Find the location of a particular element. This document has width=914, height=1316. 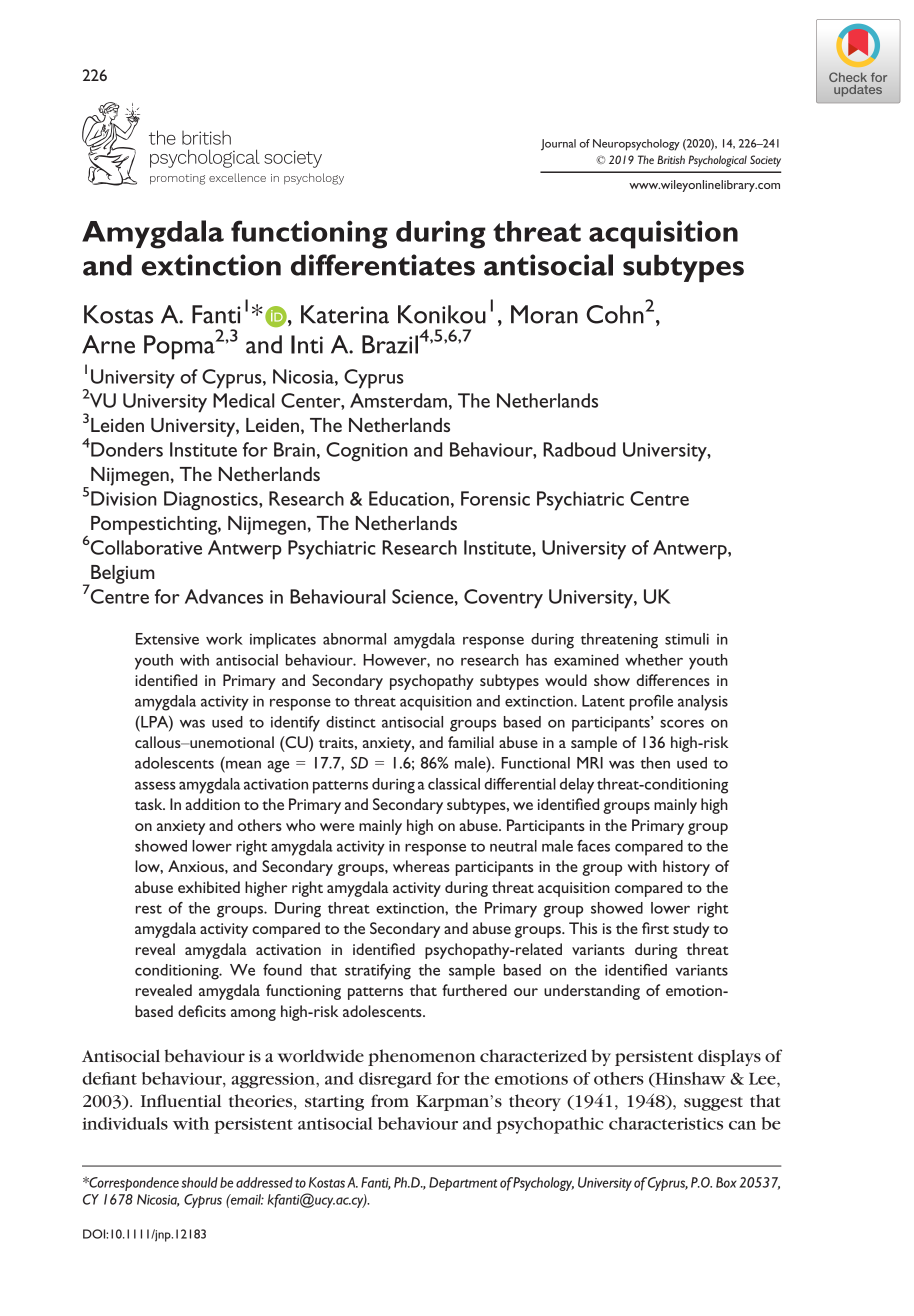

Department is located at coordinates (463, 1184).
